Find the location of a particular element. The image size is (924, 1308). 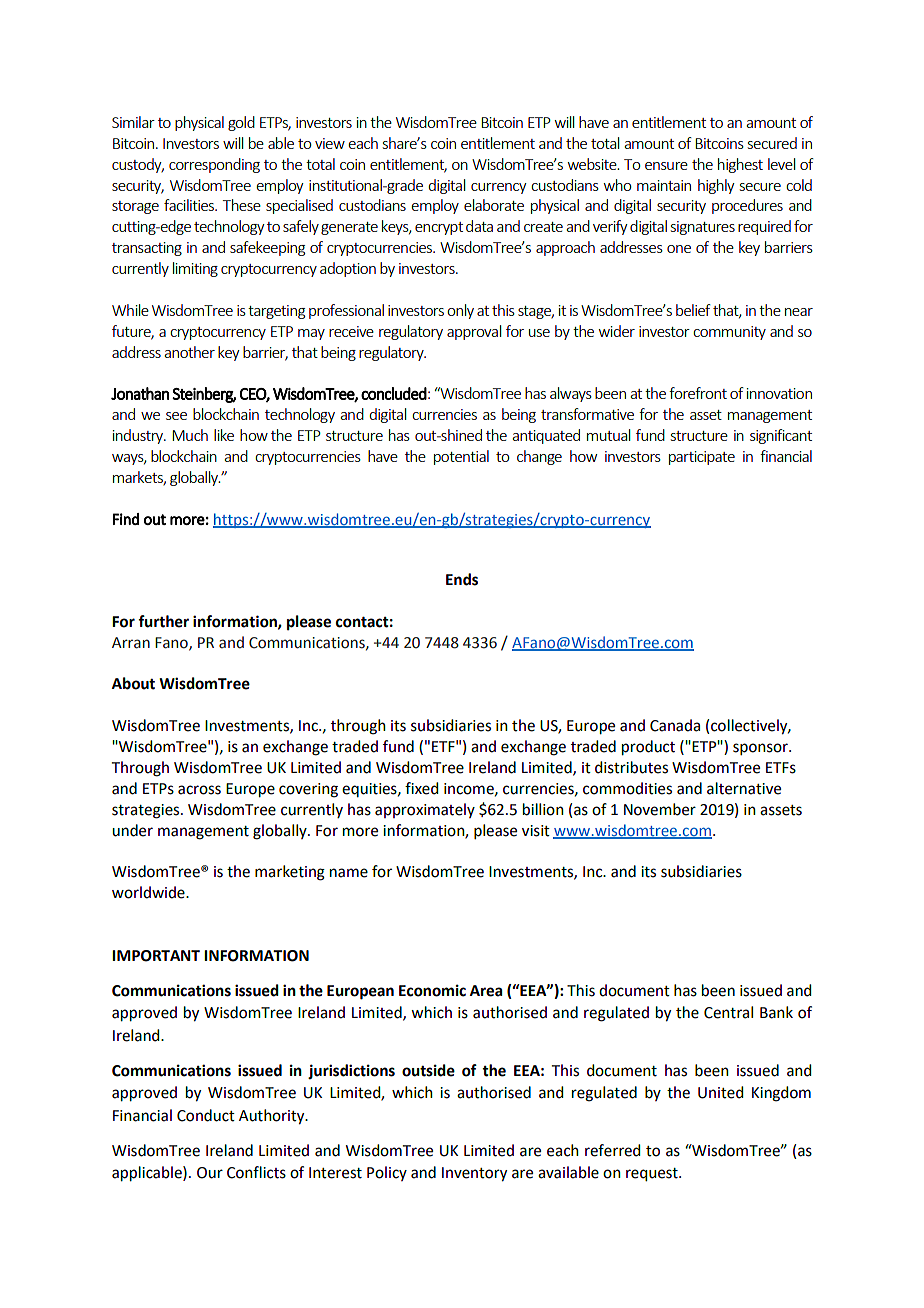

Ends is located at coordinates (462, 579).
